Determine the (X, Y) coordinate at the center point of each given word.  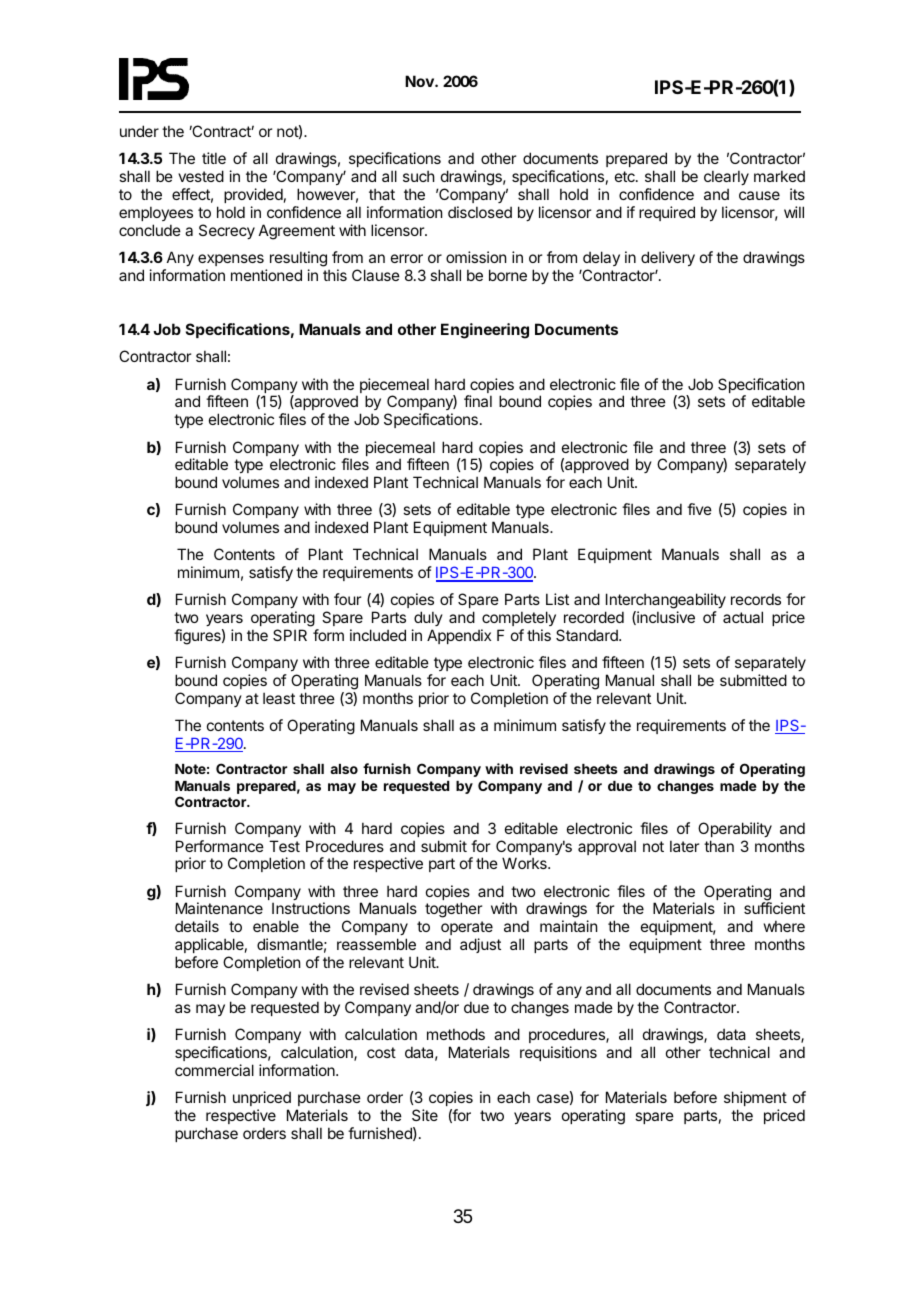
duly (428, 618)
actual (743, 617)
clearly (726, 179)
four (347, 599)
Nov (420, 81)
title (214, 158)
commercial (214, 1070)
